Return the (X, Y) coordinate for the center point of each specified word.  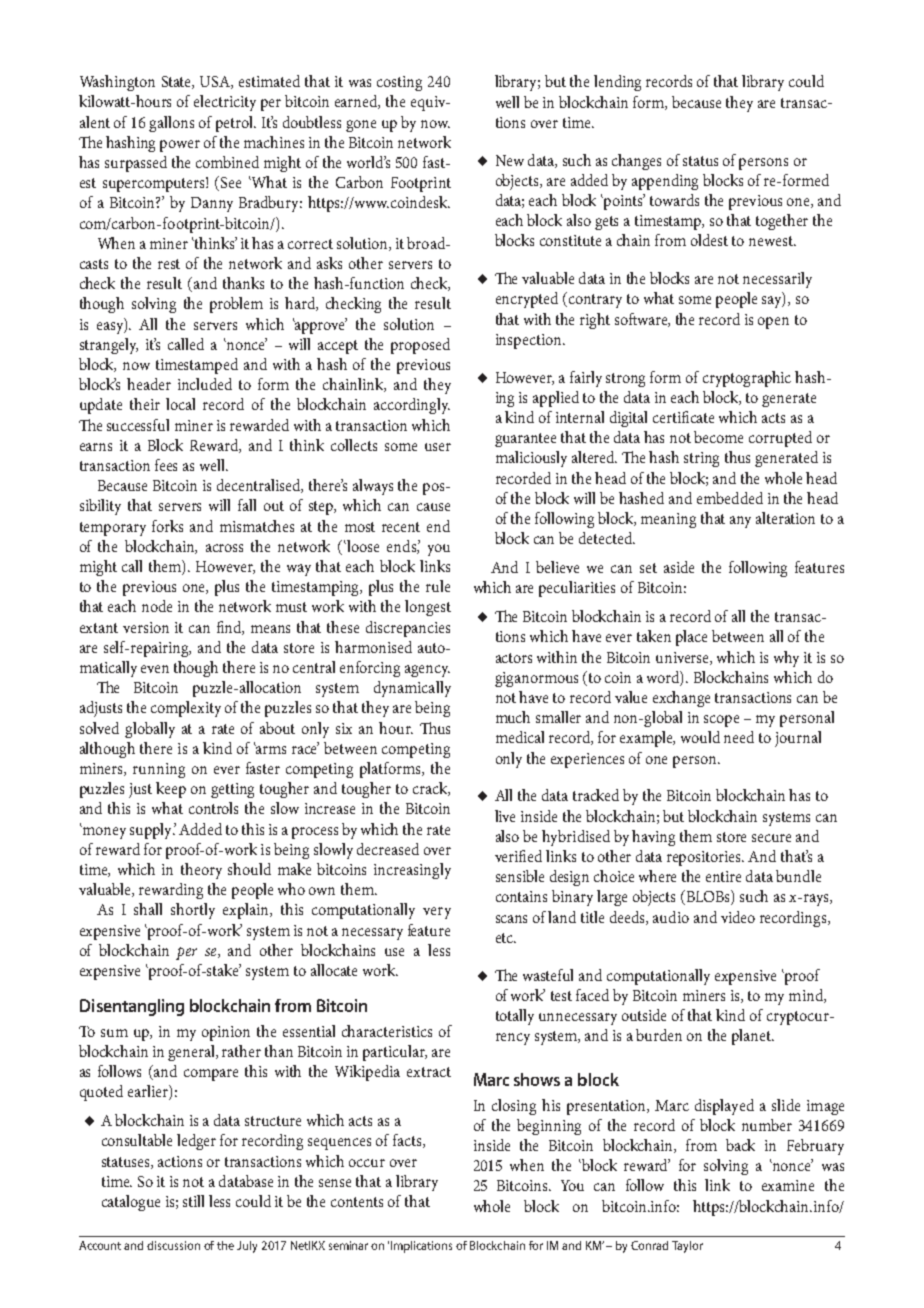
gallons (171, 124)
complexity (186, 709)
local (180, 404)
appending (665, 182)
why (786, 659)
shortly (193, 911)
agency (427, 671)
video (738, 917)
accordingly (412, 406)
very (437, 913)
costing (399, 83)
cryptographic (747, 379)
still (193, 1201)
